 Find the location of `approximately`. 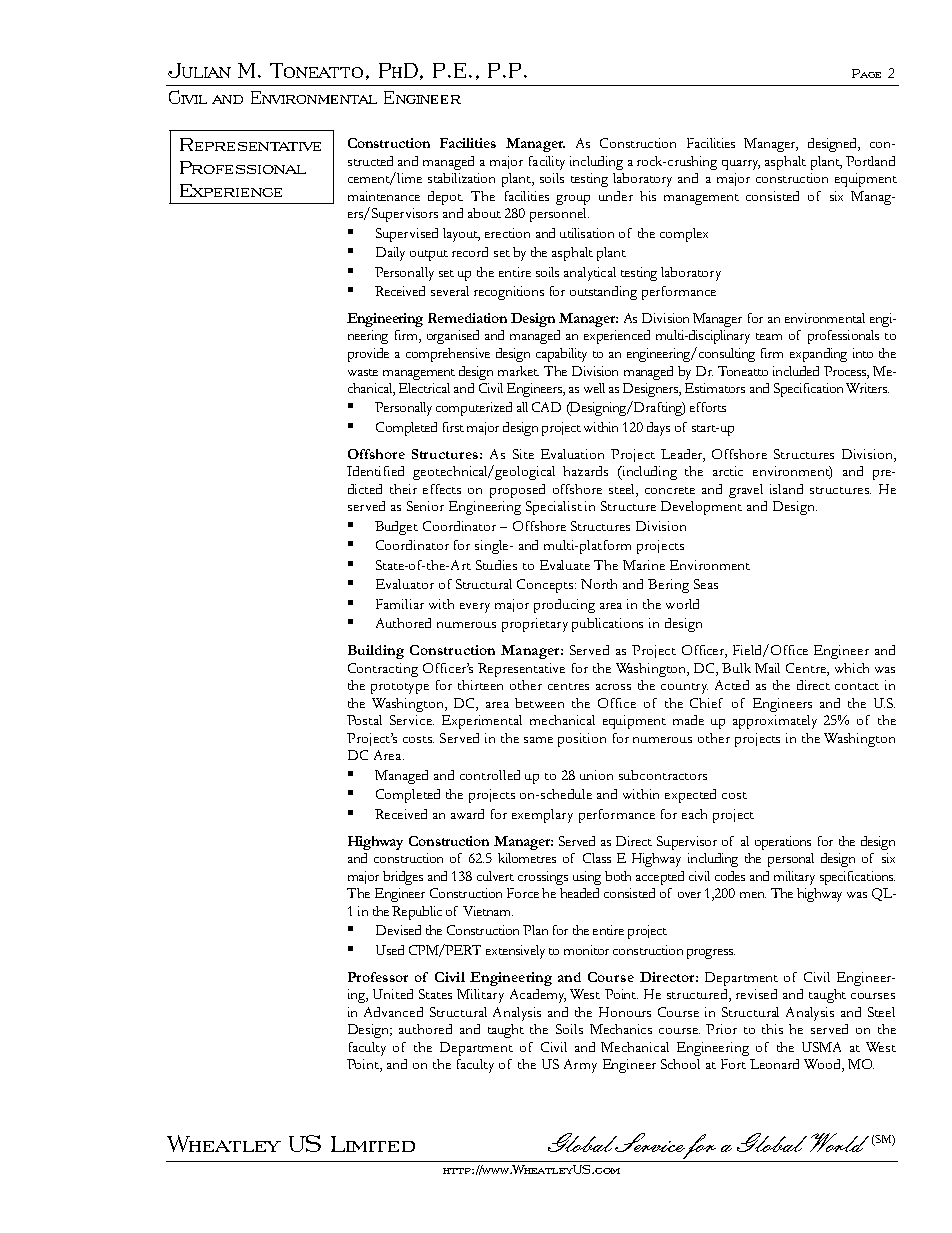

approximately is located at coordinates (775, 722).
